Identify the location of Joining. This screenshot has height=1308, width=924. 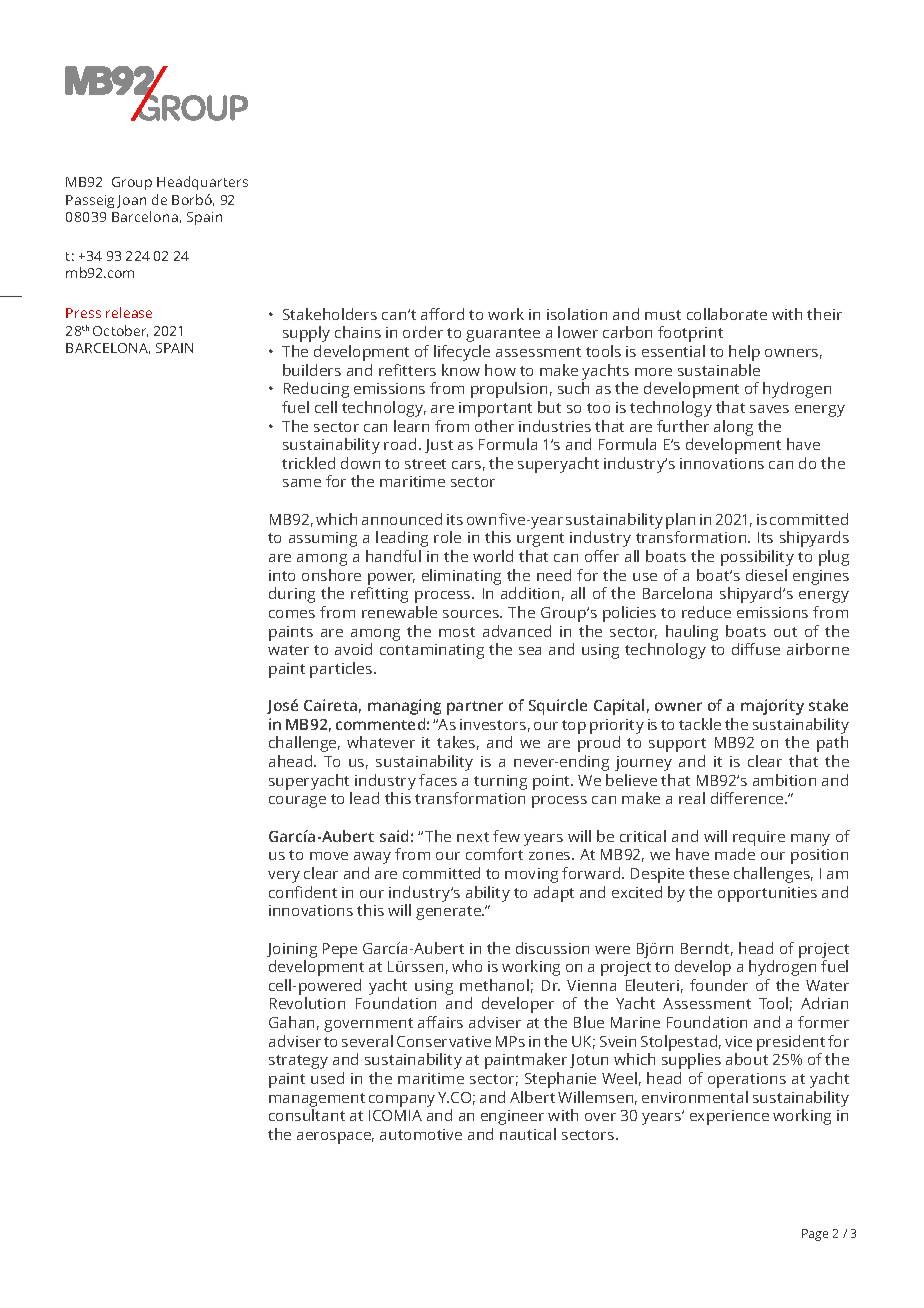
(292, 950).
